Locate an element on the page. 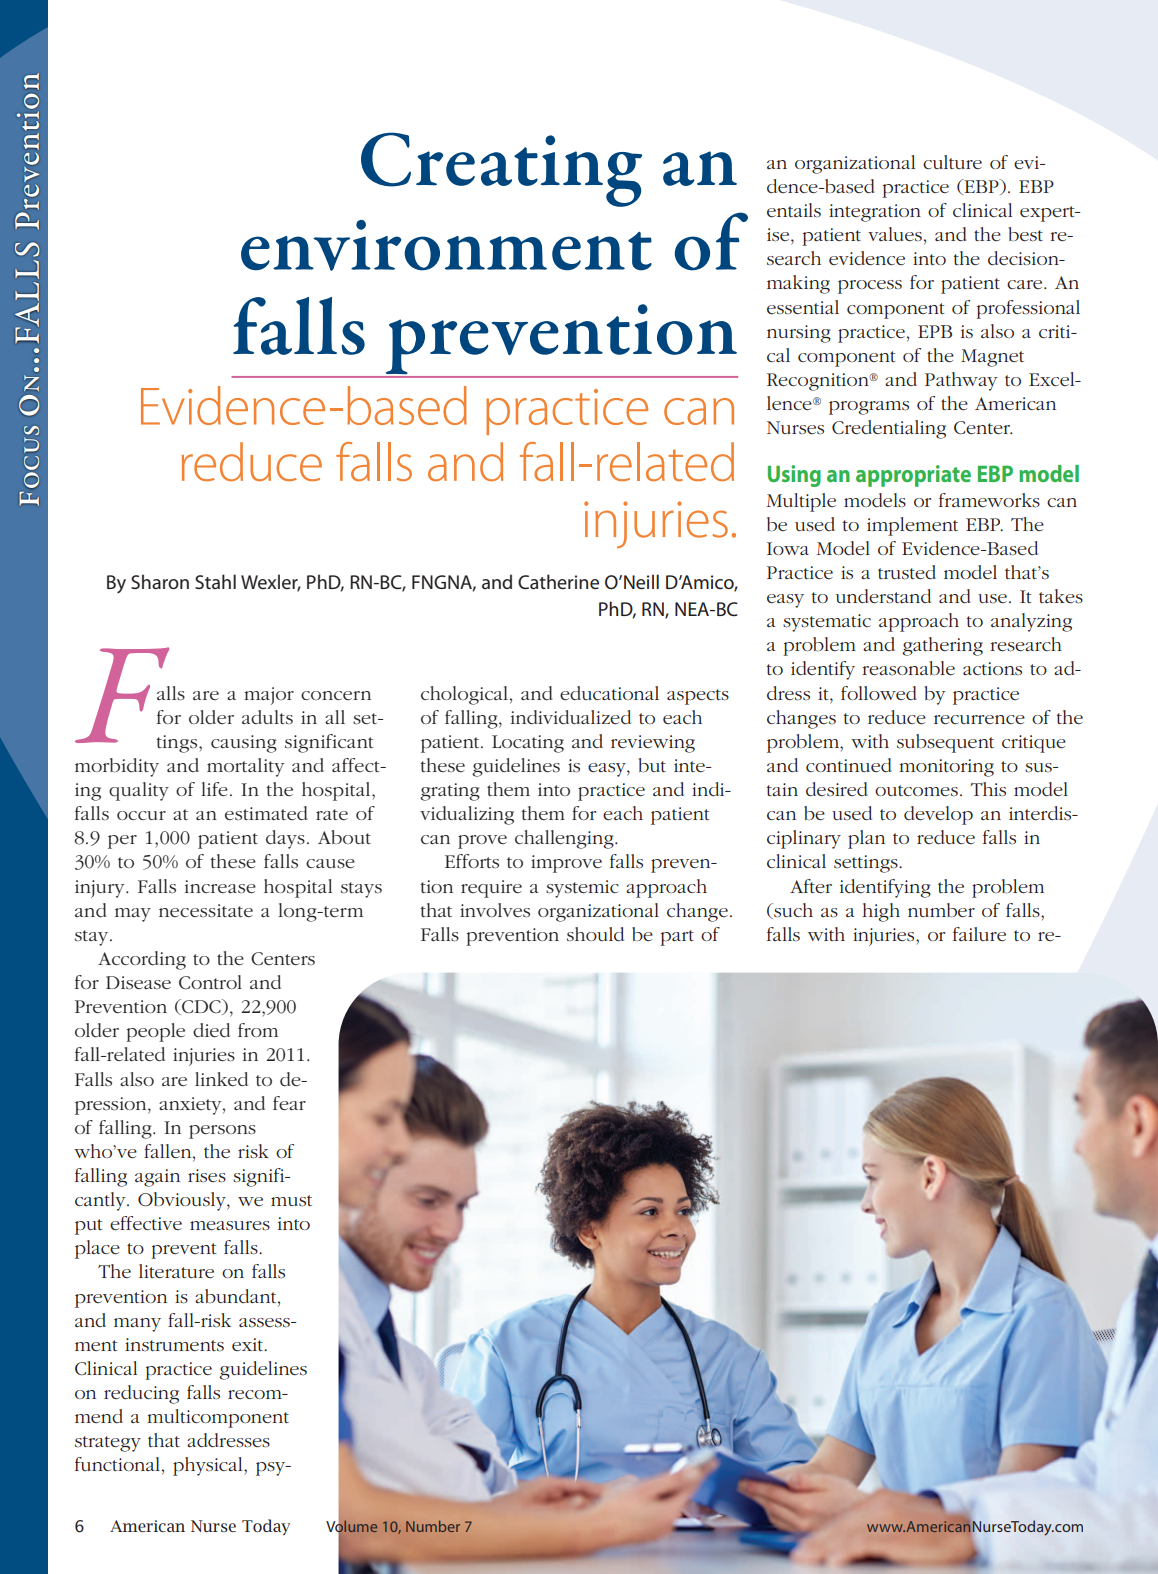 The height and width of the image is (1574, 1158). physical is located at coordinates (209, 1466).
